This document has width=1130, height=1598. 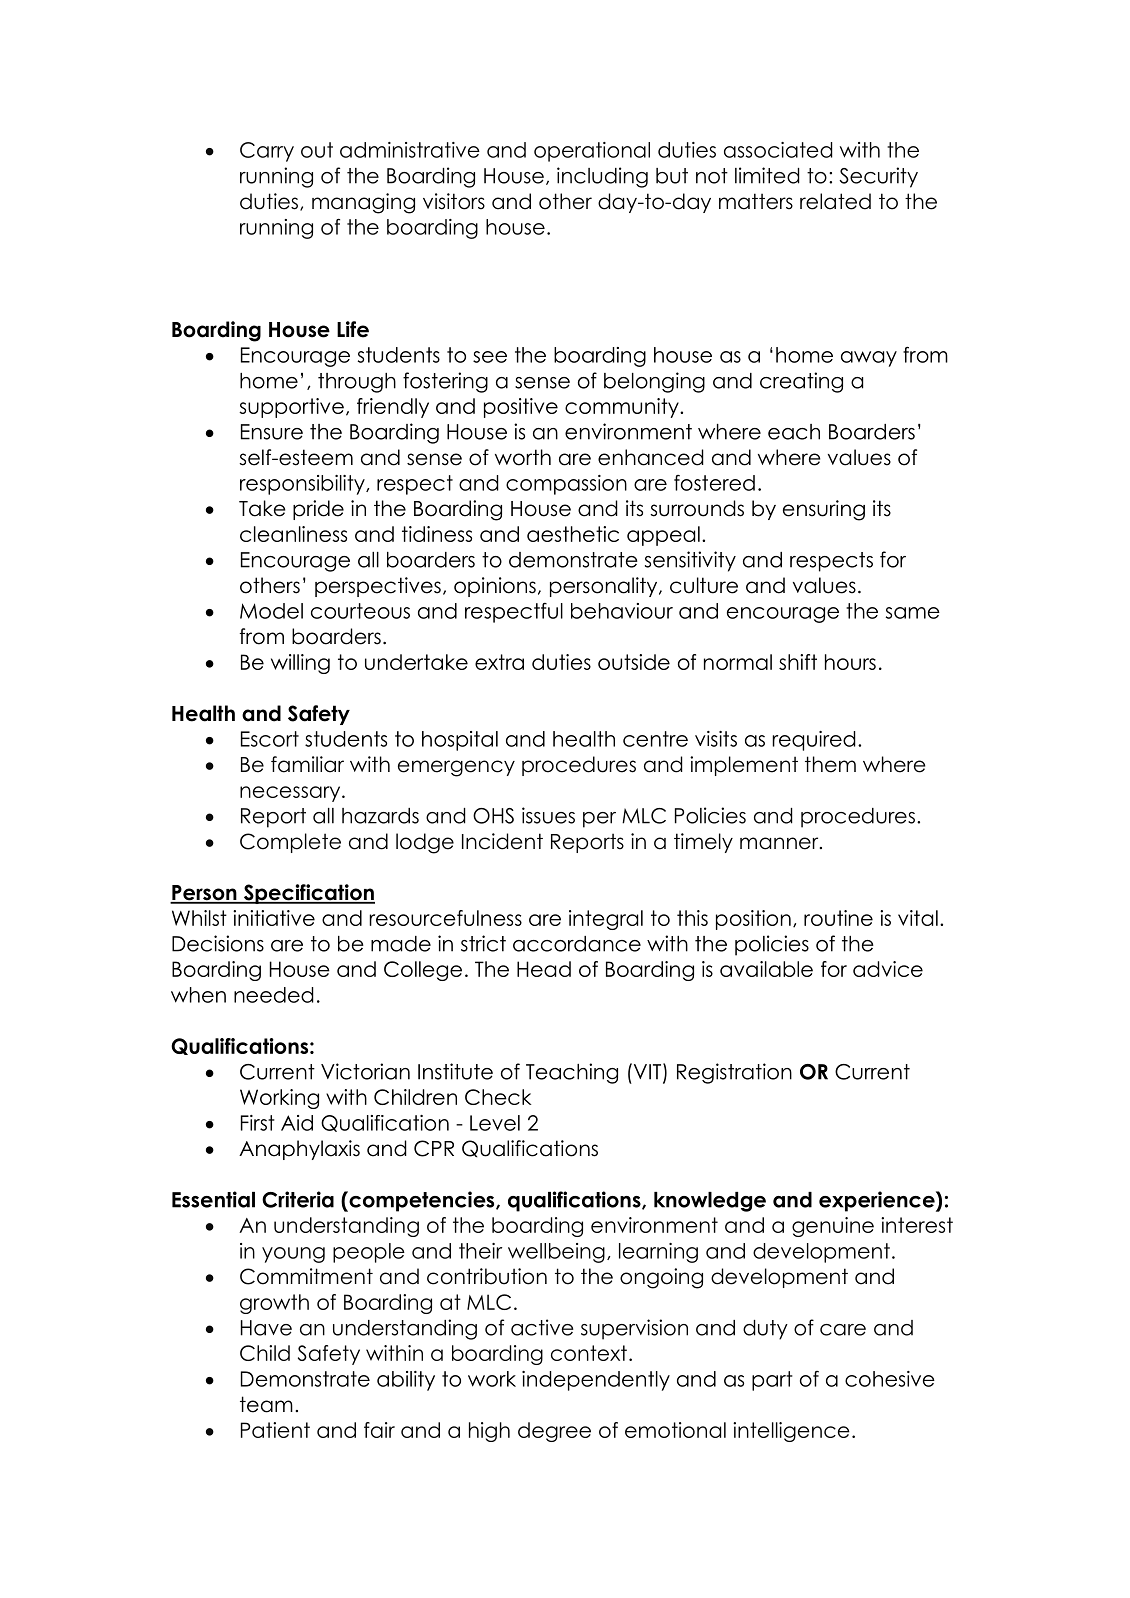 What do you see at coordinates (801, 382) in the document?
I see `creating` at bounding box center [801, 382].
